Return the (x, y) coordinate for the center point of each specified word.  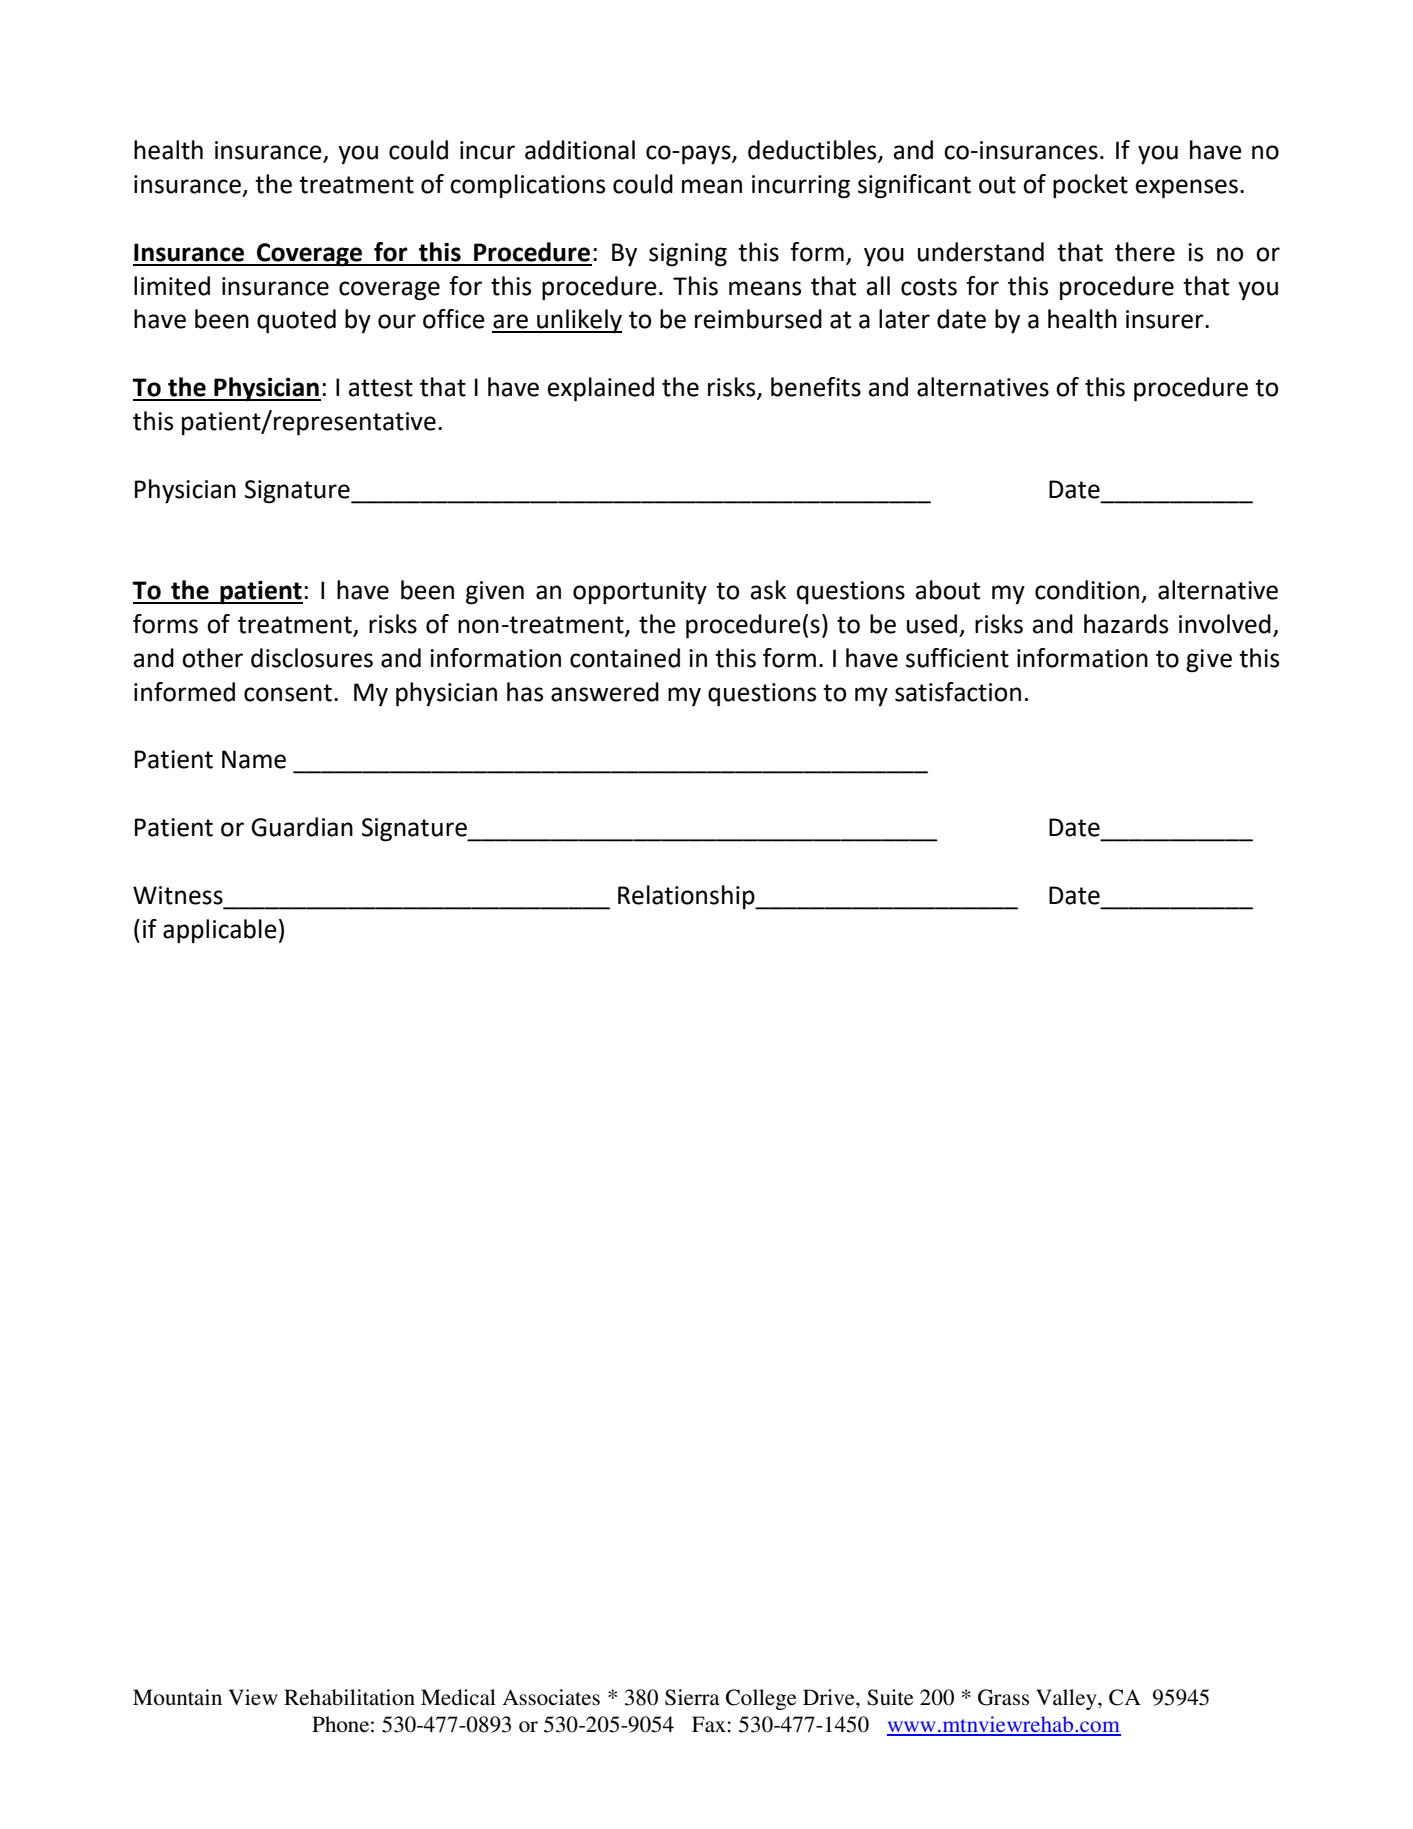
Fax (710, 1724)
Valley (1067, 1699)
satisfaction (958, 692)
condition (1087, 590)
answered (605, 692)
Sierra (692, 1697)
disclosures (312, 658)
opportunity (640, 592)
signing (688, 255)
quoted (296, 321)
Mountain (177, 1697)
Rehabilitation (349, 1697)
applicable (220, 931)
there (1145, 252)
